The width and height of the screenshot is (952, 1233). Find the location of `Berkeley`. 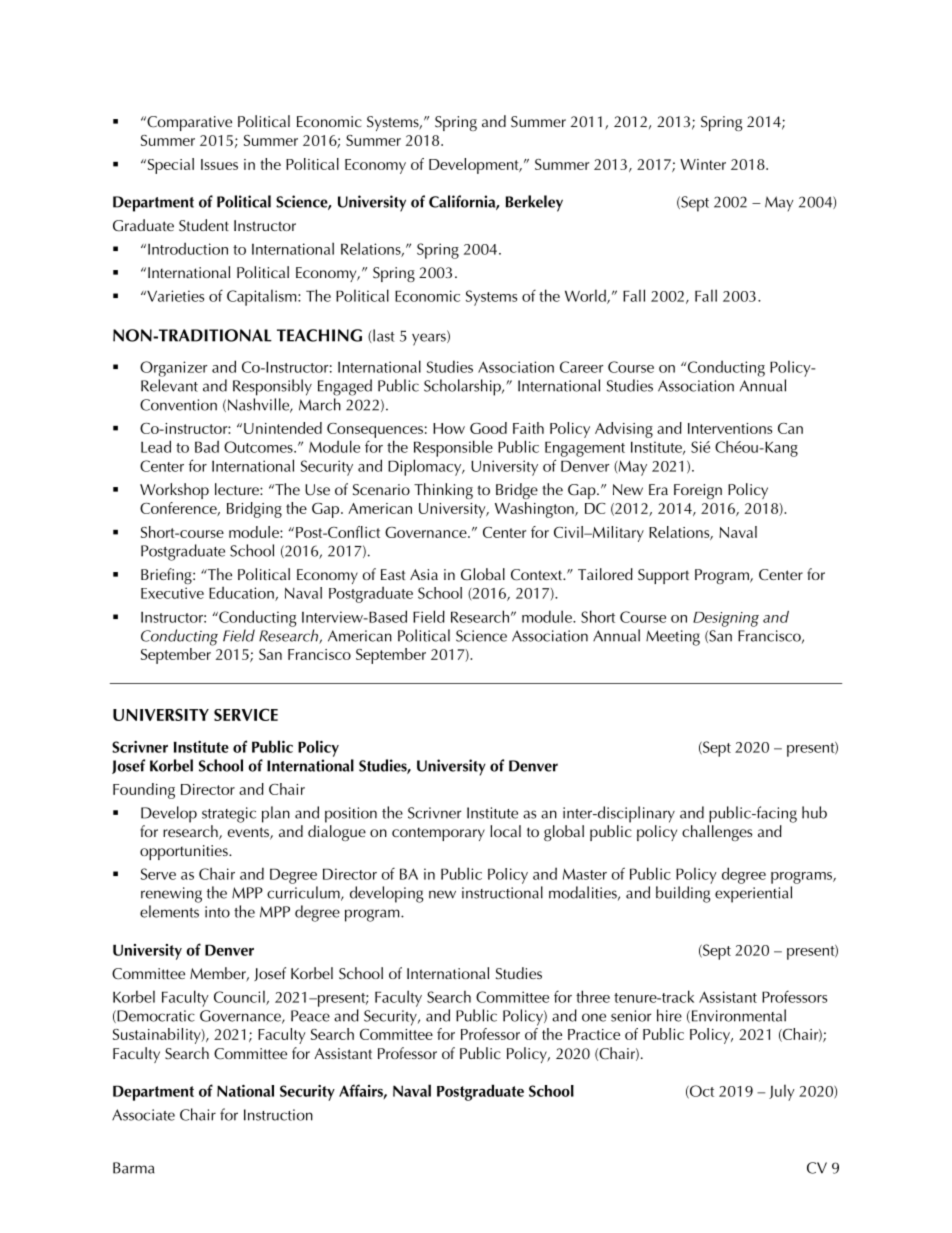

Berkeley is located at coordinates (534, 203).
